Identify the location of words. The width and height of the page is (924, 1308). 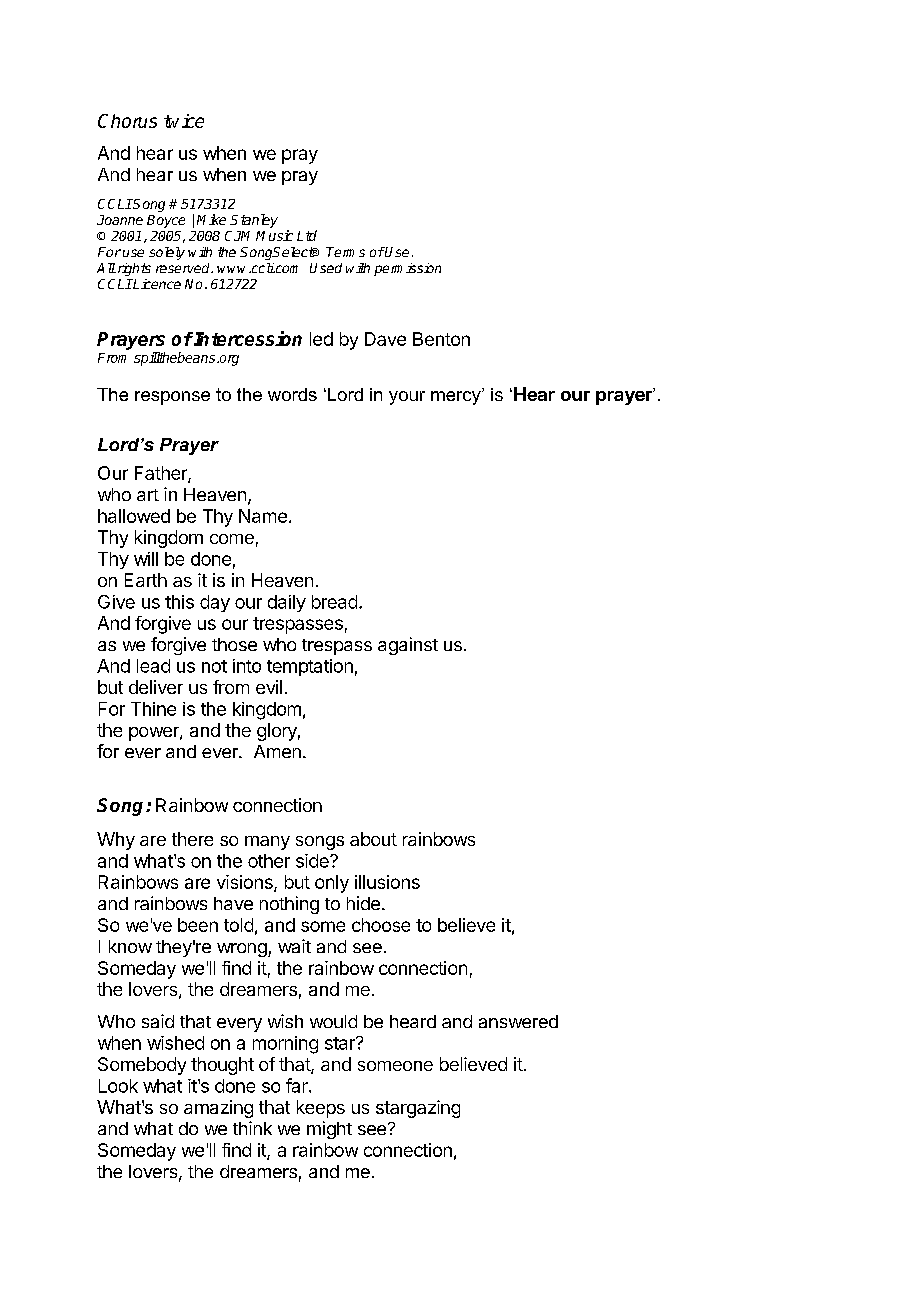
(292, 394).
